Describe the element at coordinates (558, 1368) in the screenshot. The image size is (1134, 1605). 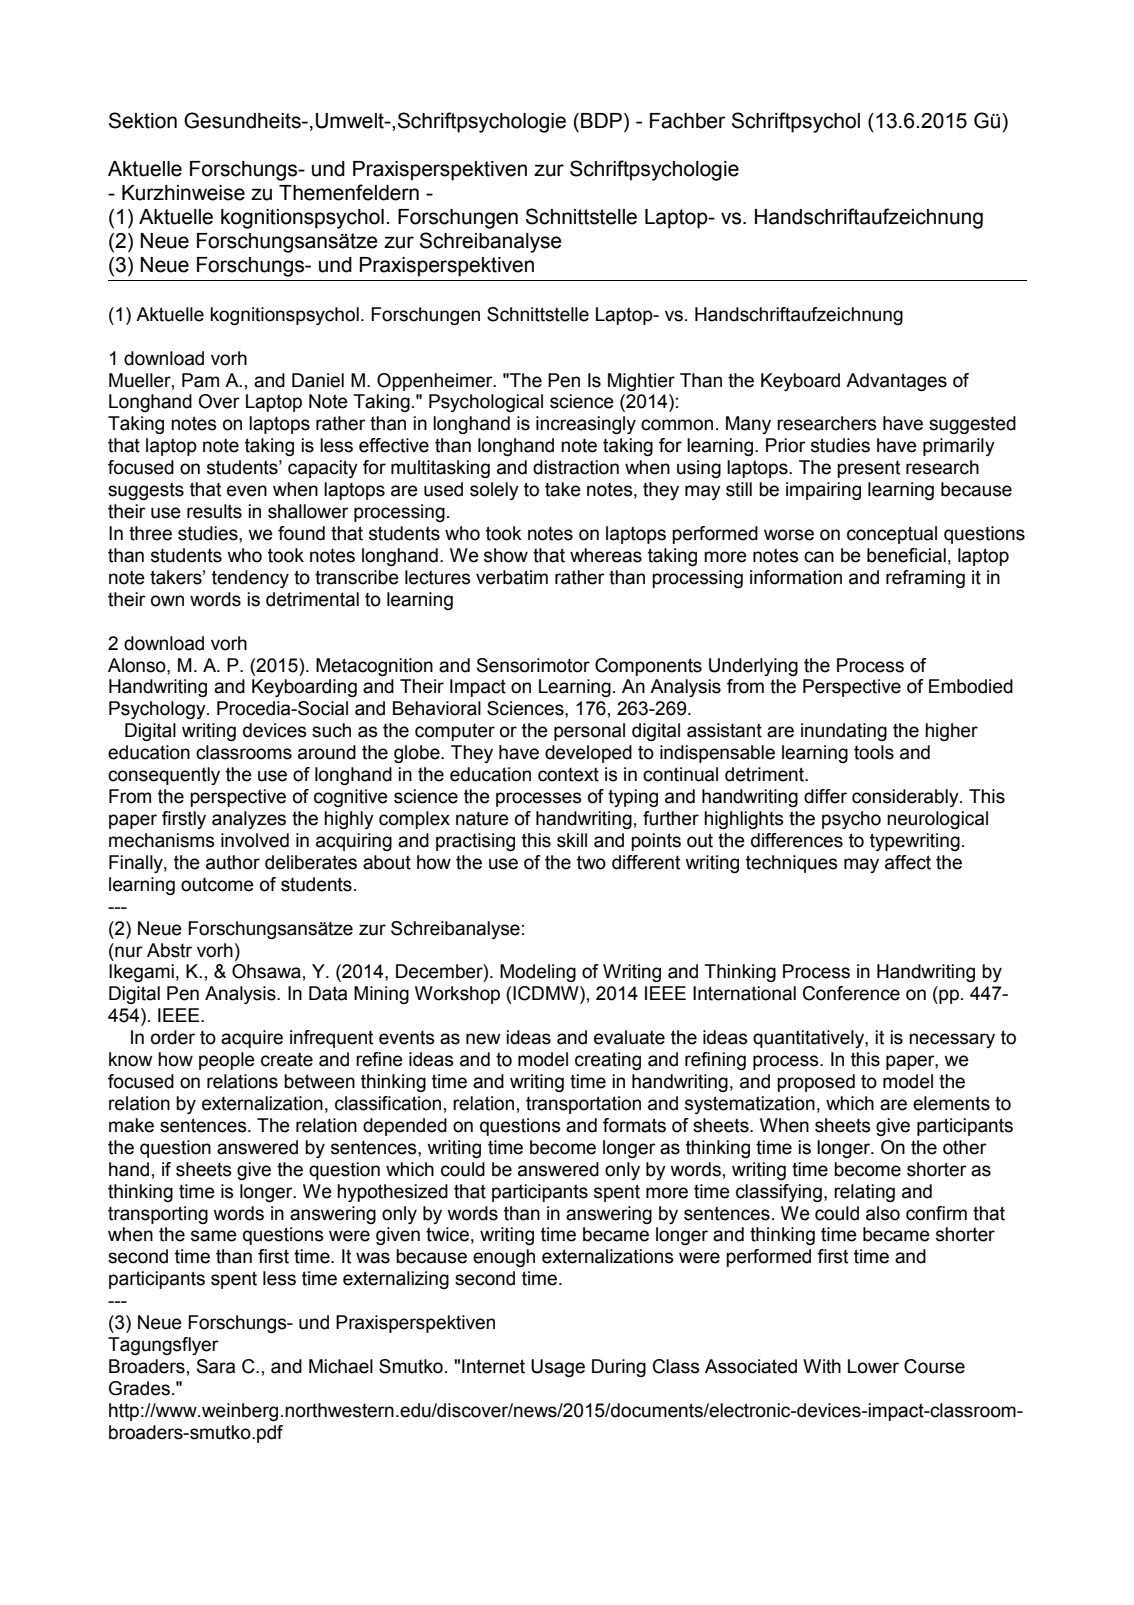
I see `Usage` at that location.
